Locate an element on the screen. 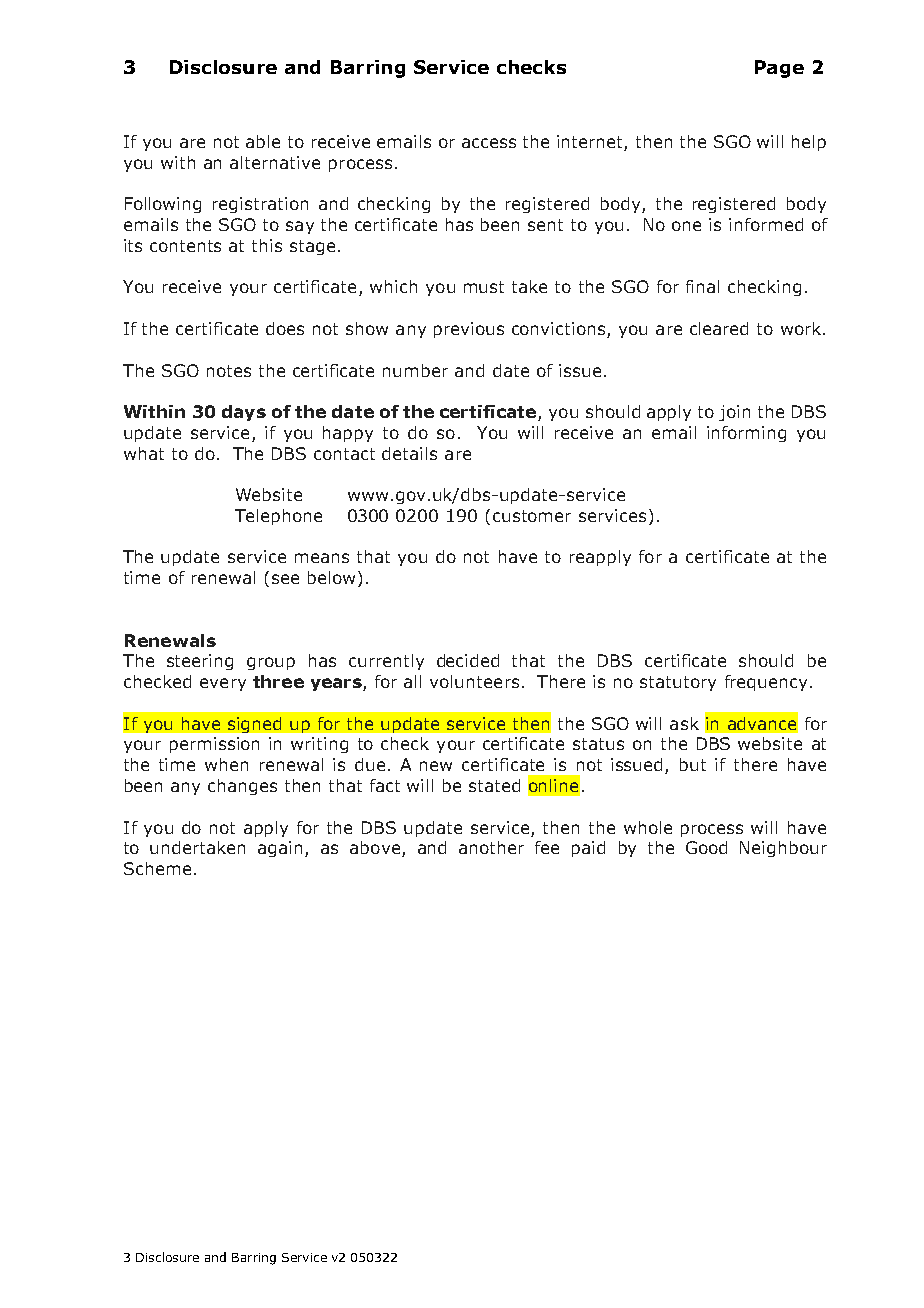  access is located at coordinates (489, 143).
